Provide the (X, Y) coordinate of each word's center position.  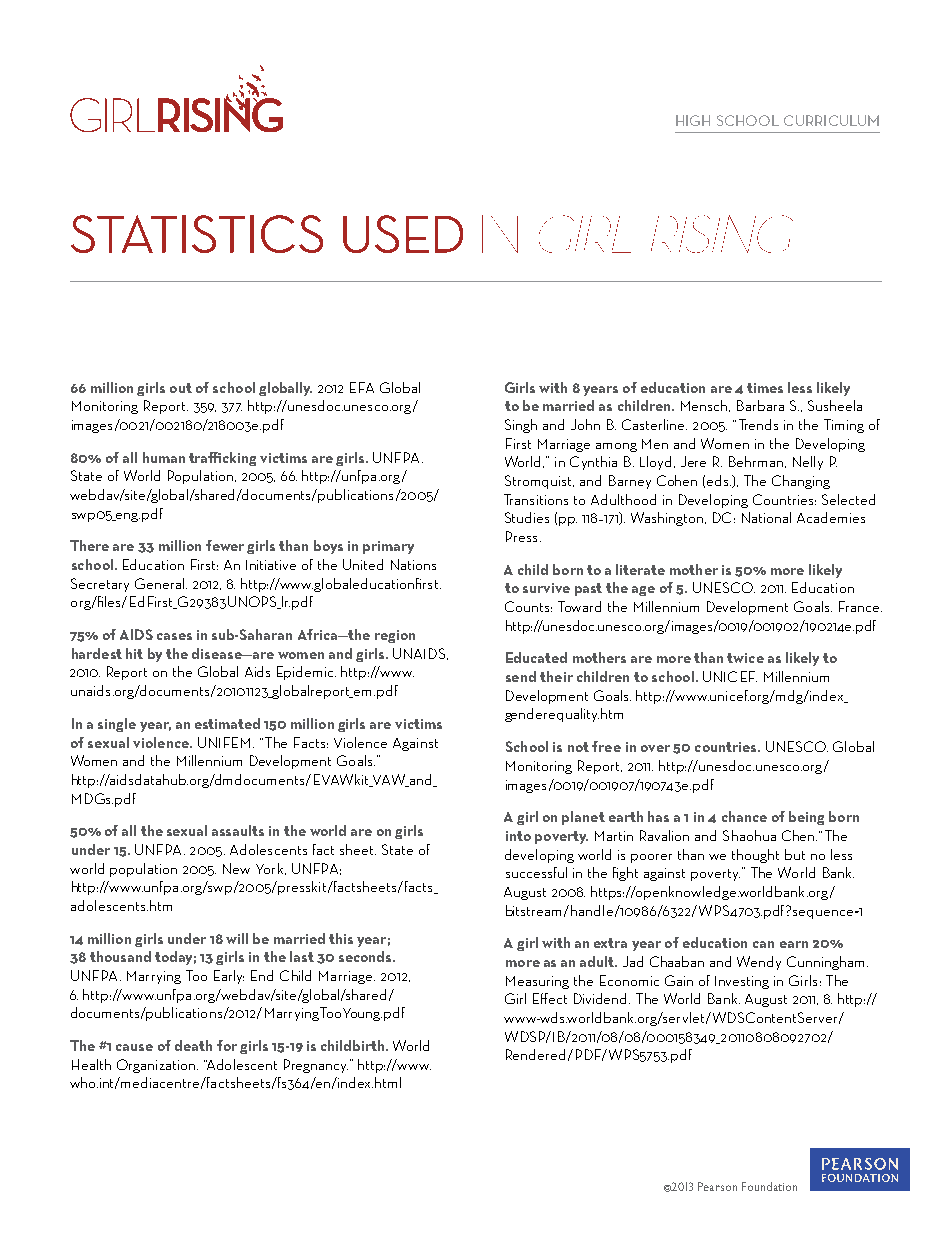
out (181, 388)
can (763, 944)
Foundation (769, 1186)
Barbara (760, 405)
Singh (521, 426)
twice (745, 658)
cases (174, 636)
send (521, 676)
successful (536, 872)
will (237, 938)
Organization (157, 1066)
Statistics (197, 234)
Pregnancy (316, 1066)
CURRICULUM (831, 120)
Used (403, 234)
